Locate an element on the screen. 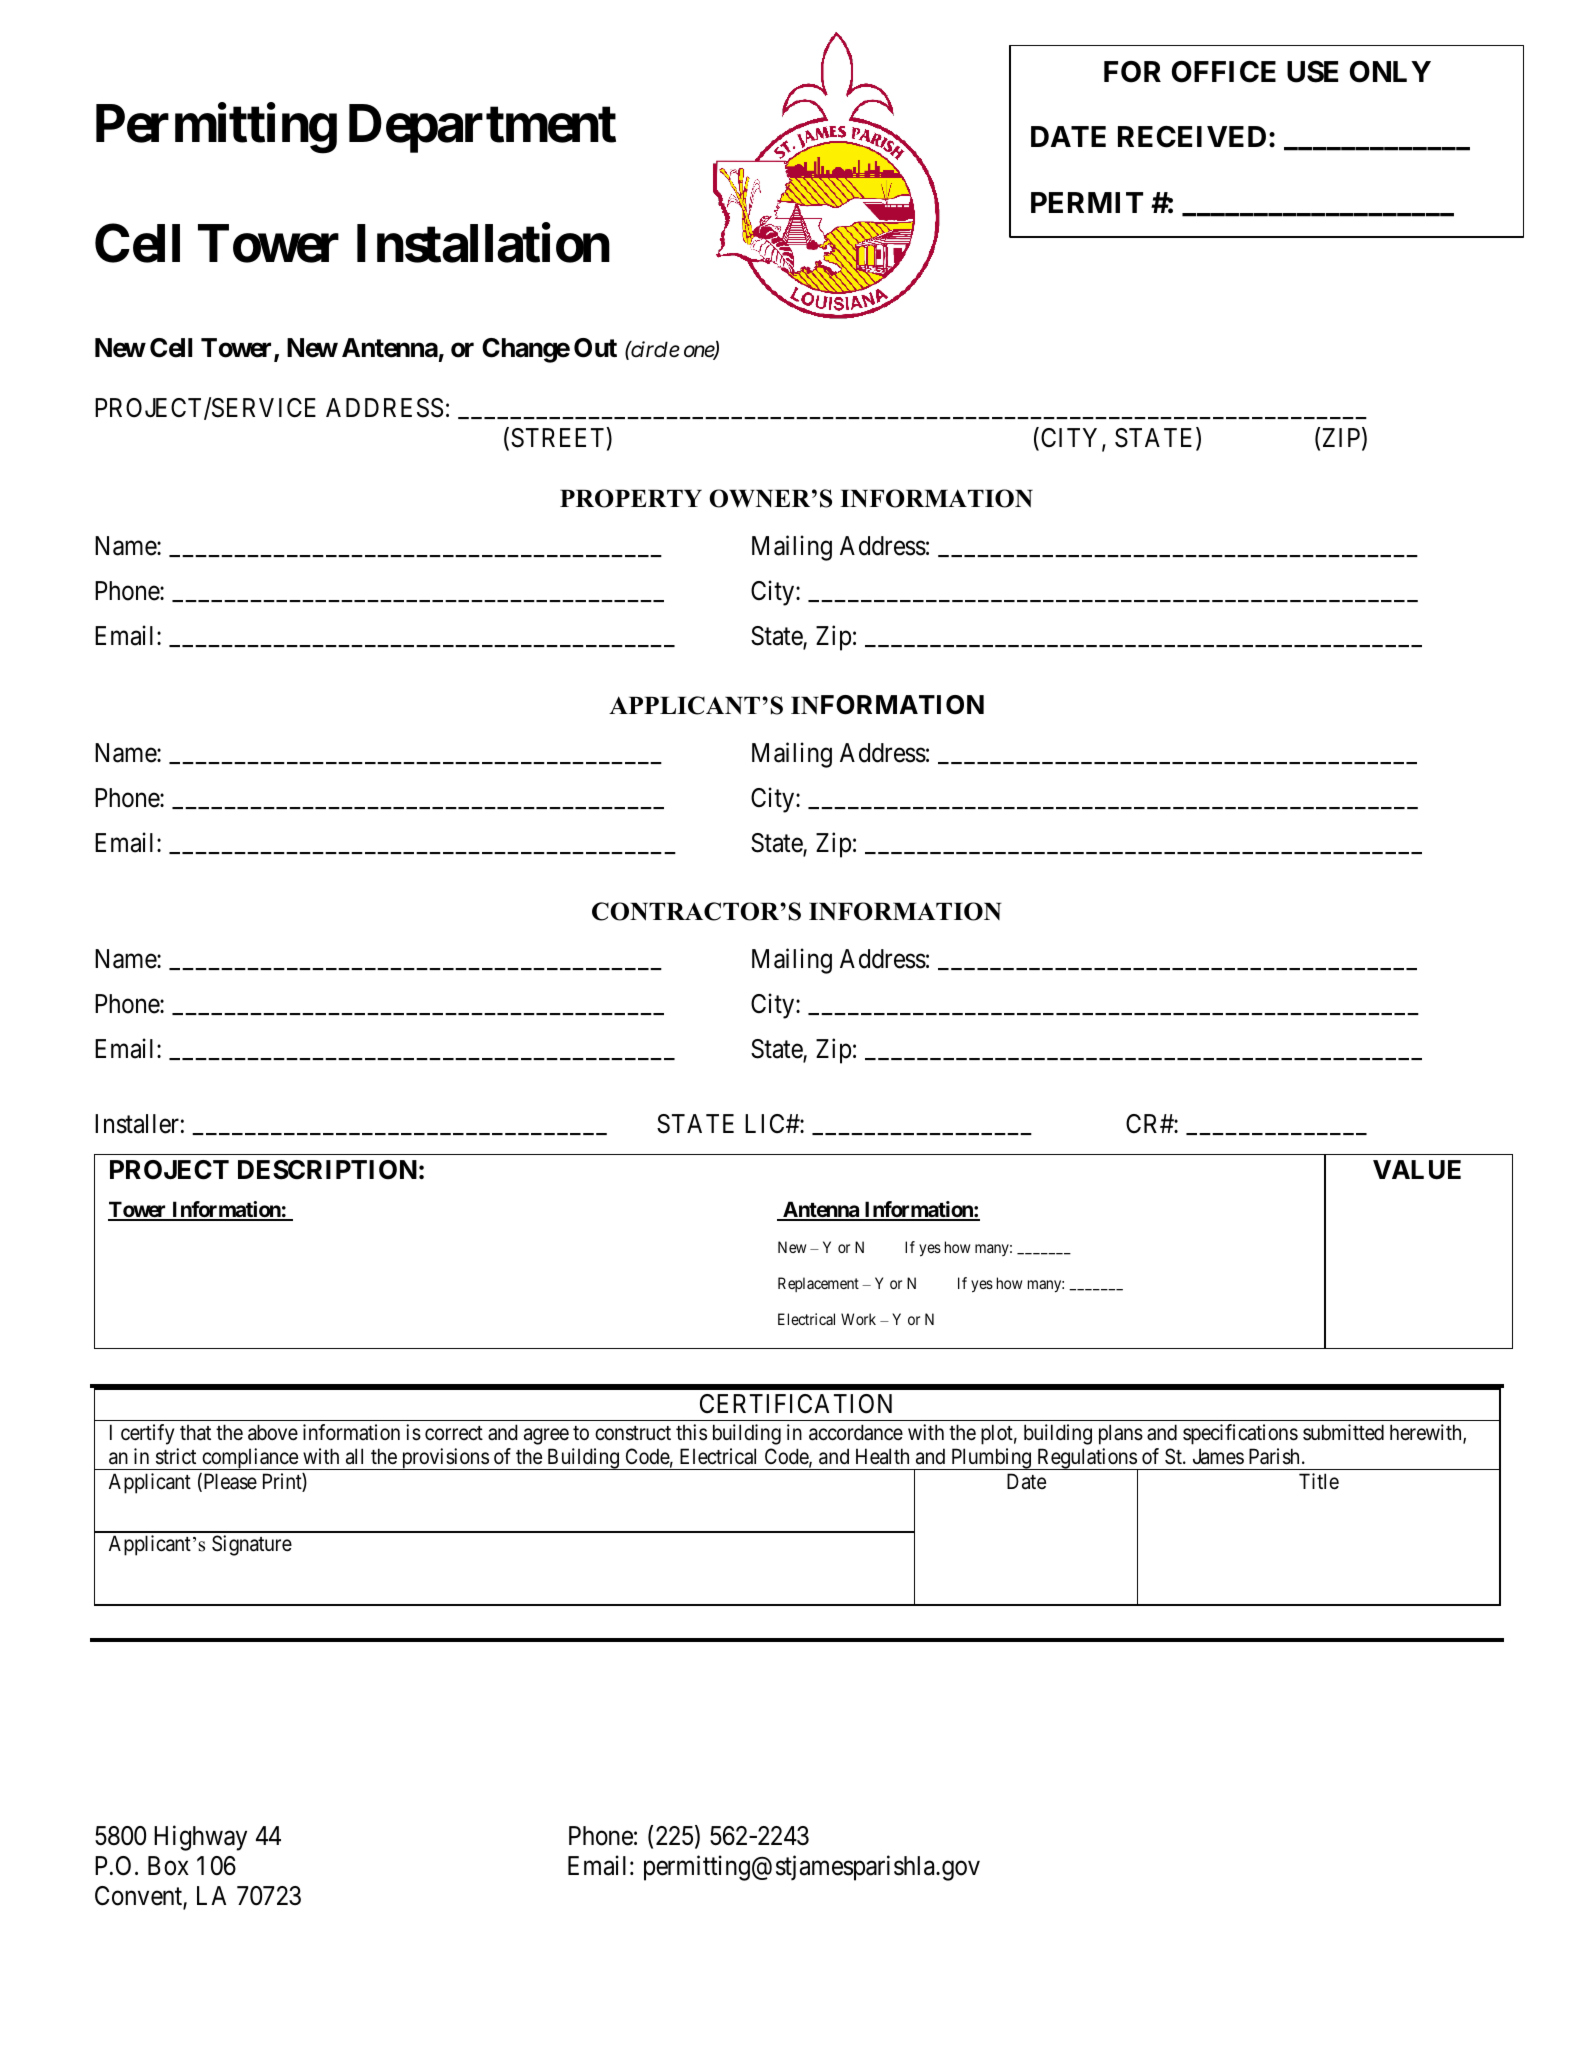  OFFICE is located at coordinates (1224, 72).
